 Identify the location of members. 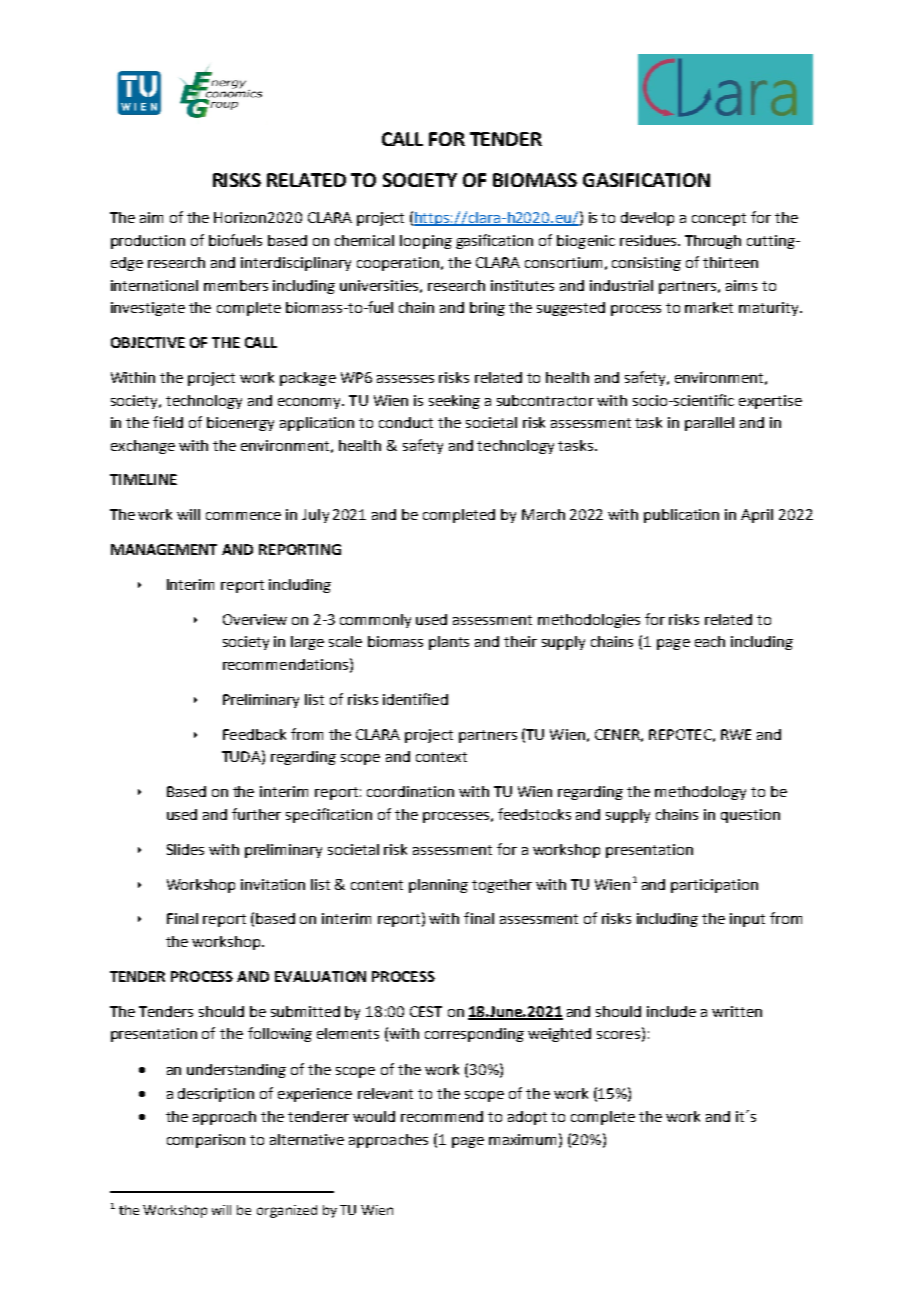
(236, 285).
